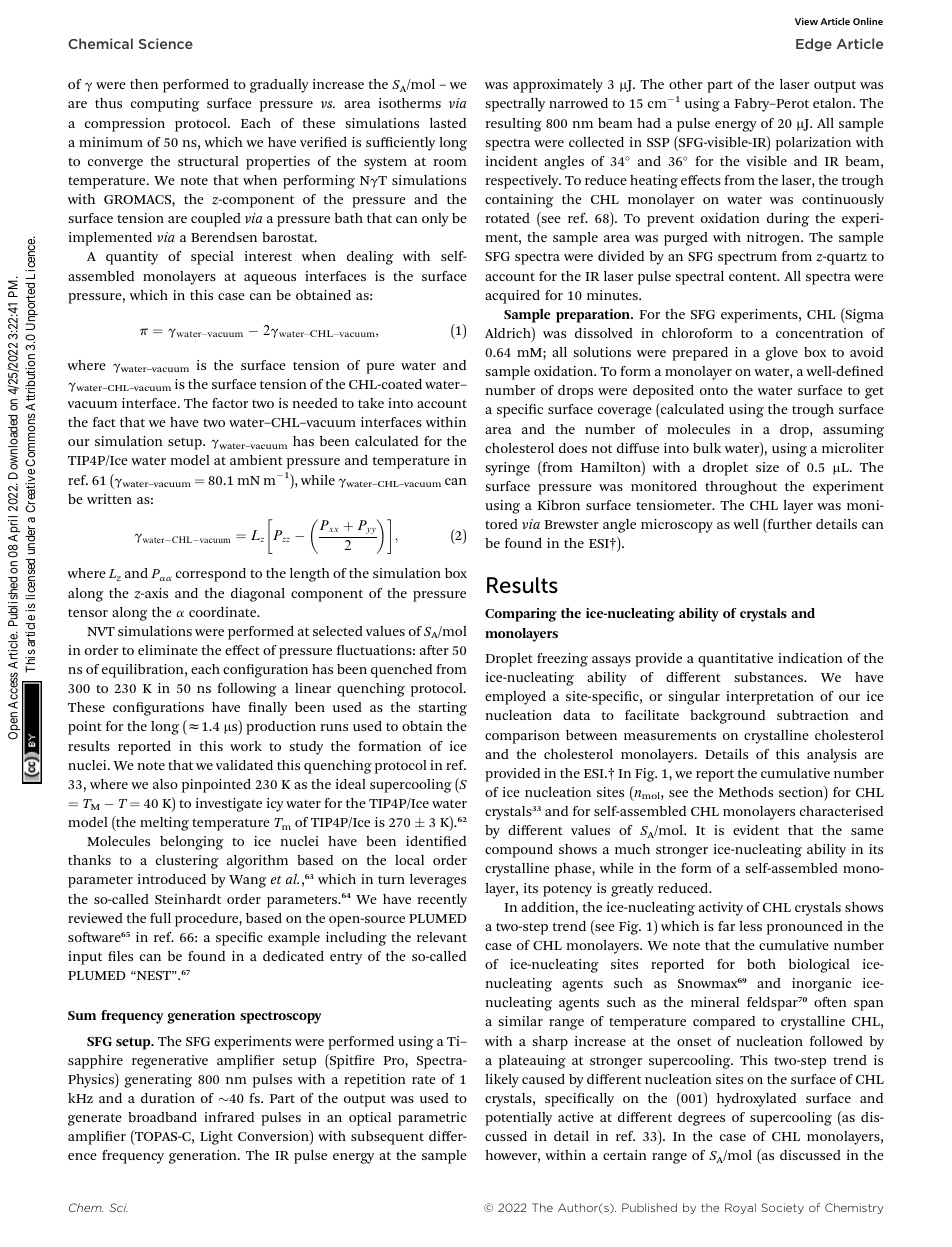 The image size is (952, 1247). Describe the element at coordinates (558, 86) in the screenshot. I see `approximately` at that location.
